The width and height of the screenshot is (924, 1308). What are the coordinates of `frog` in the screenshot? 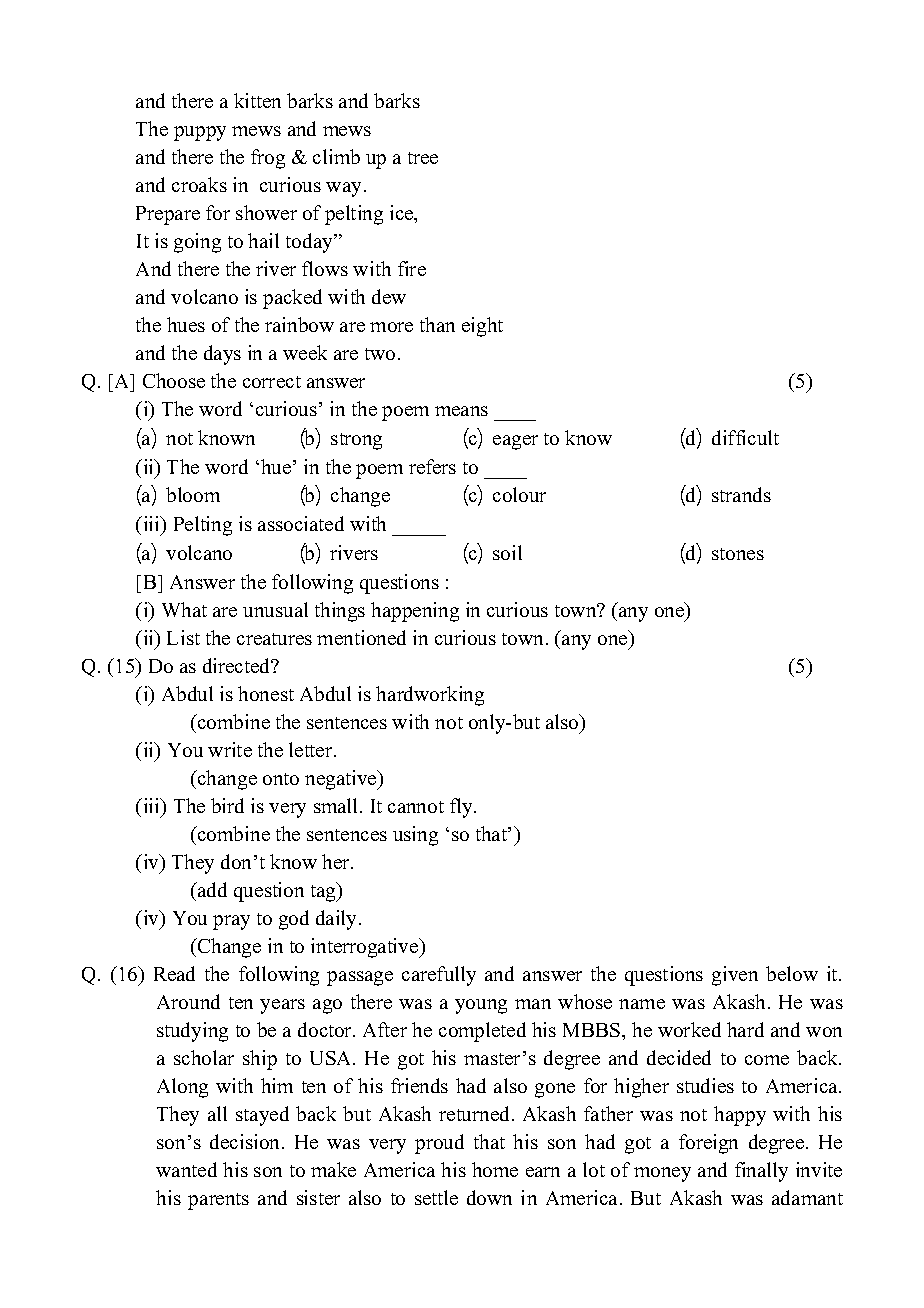 It's located at (268, 159).
